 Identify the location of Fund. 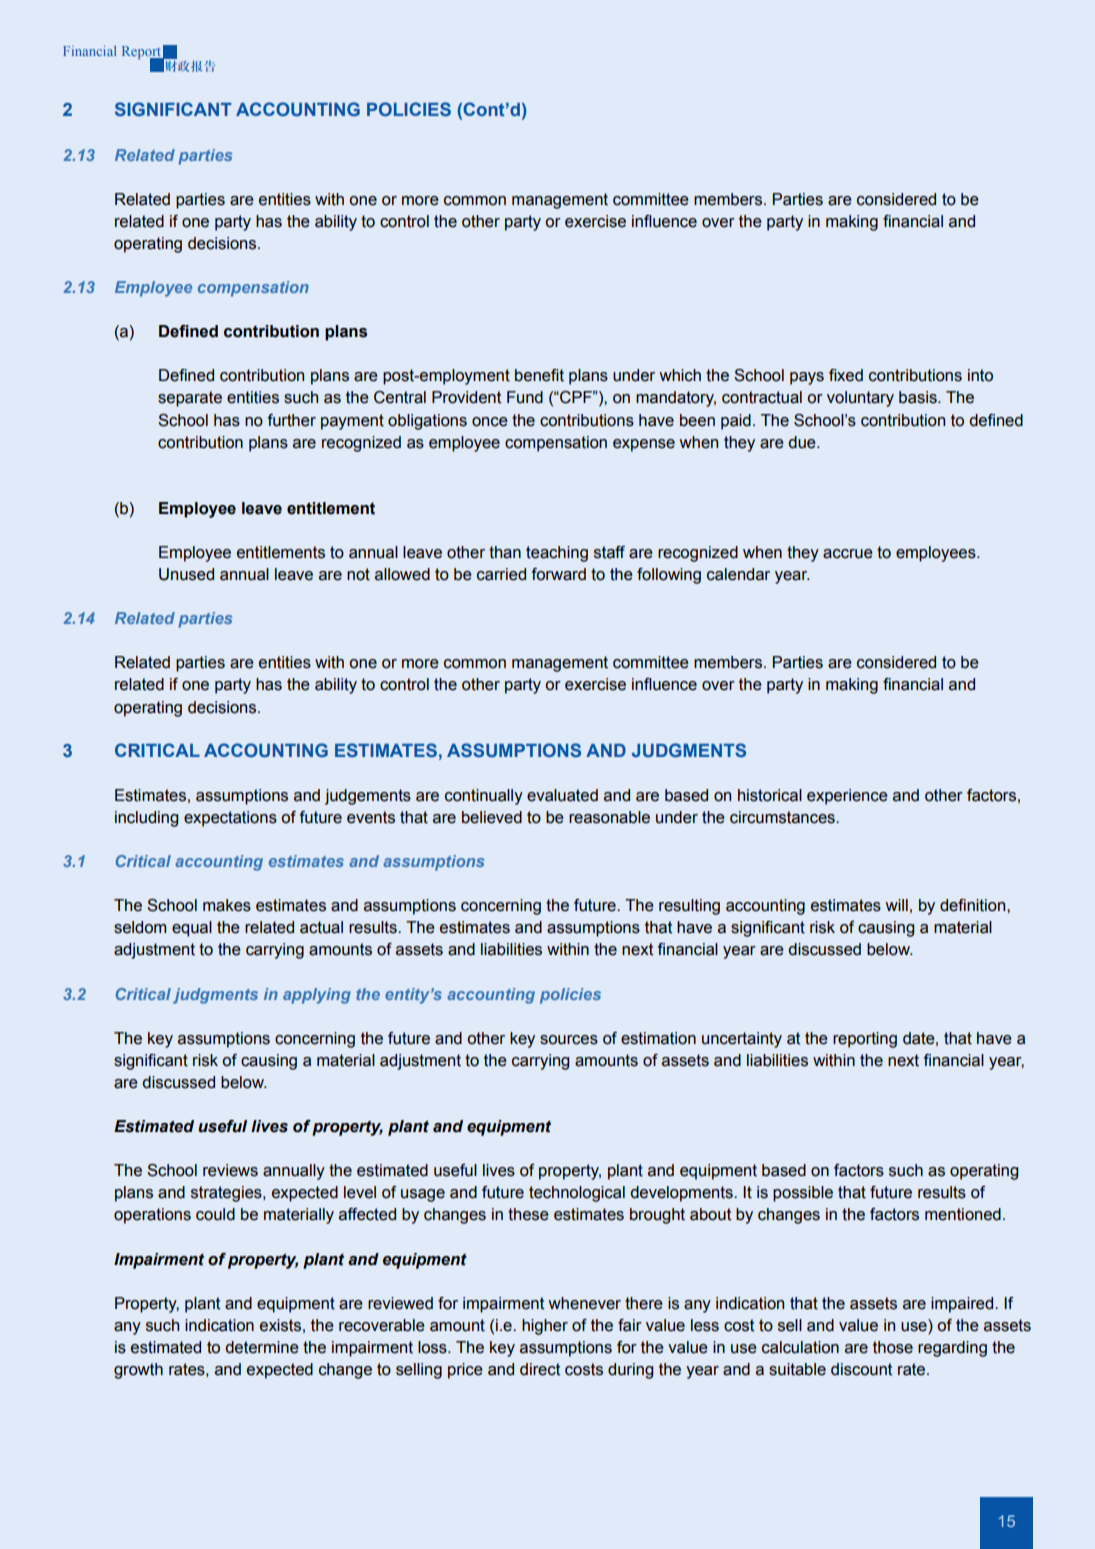
(525, 397).
